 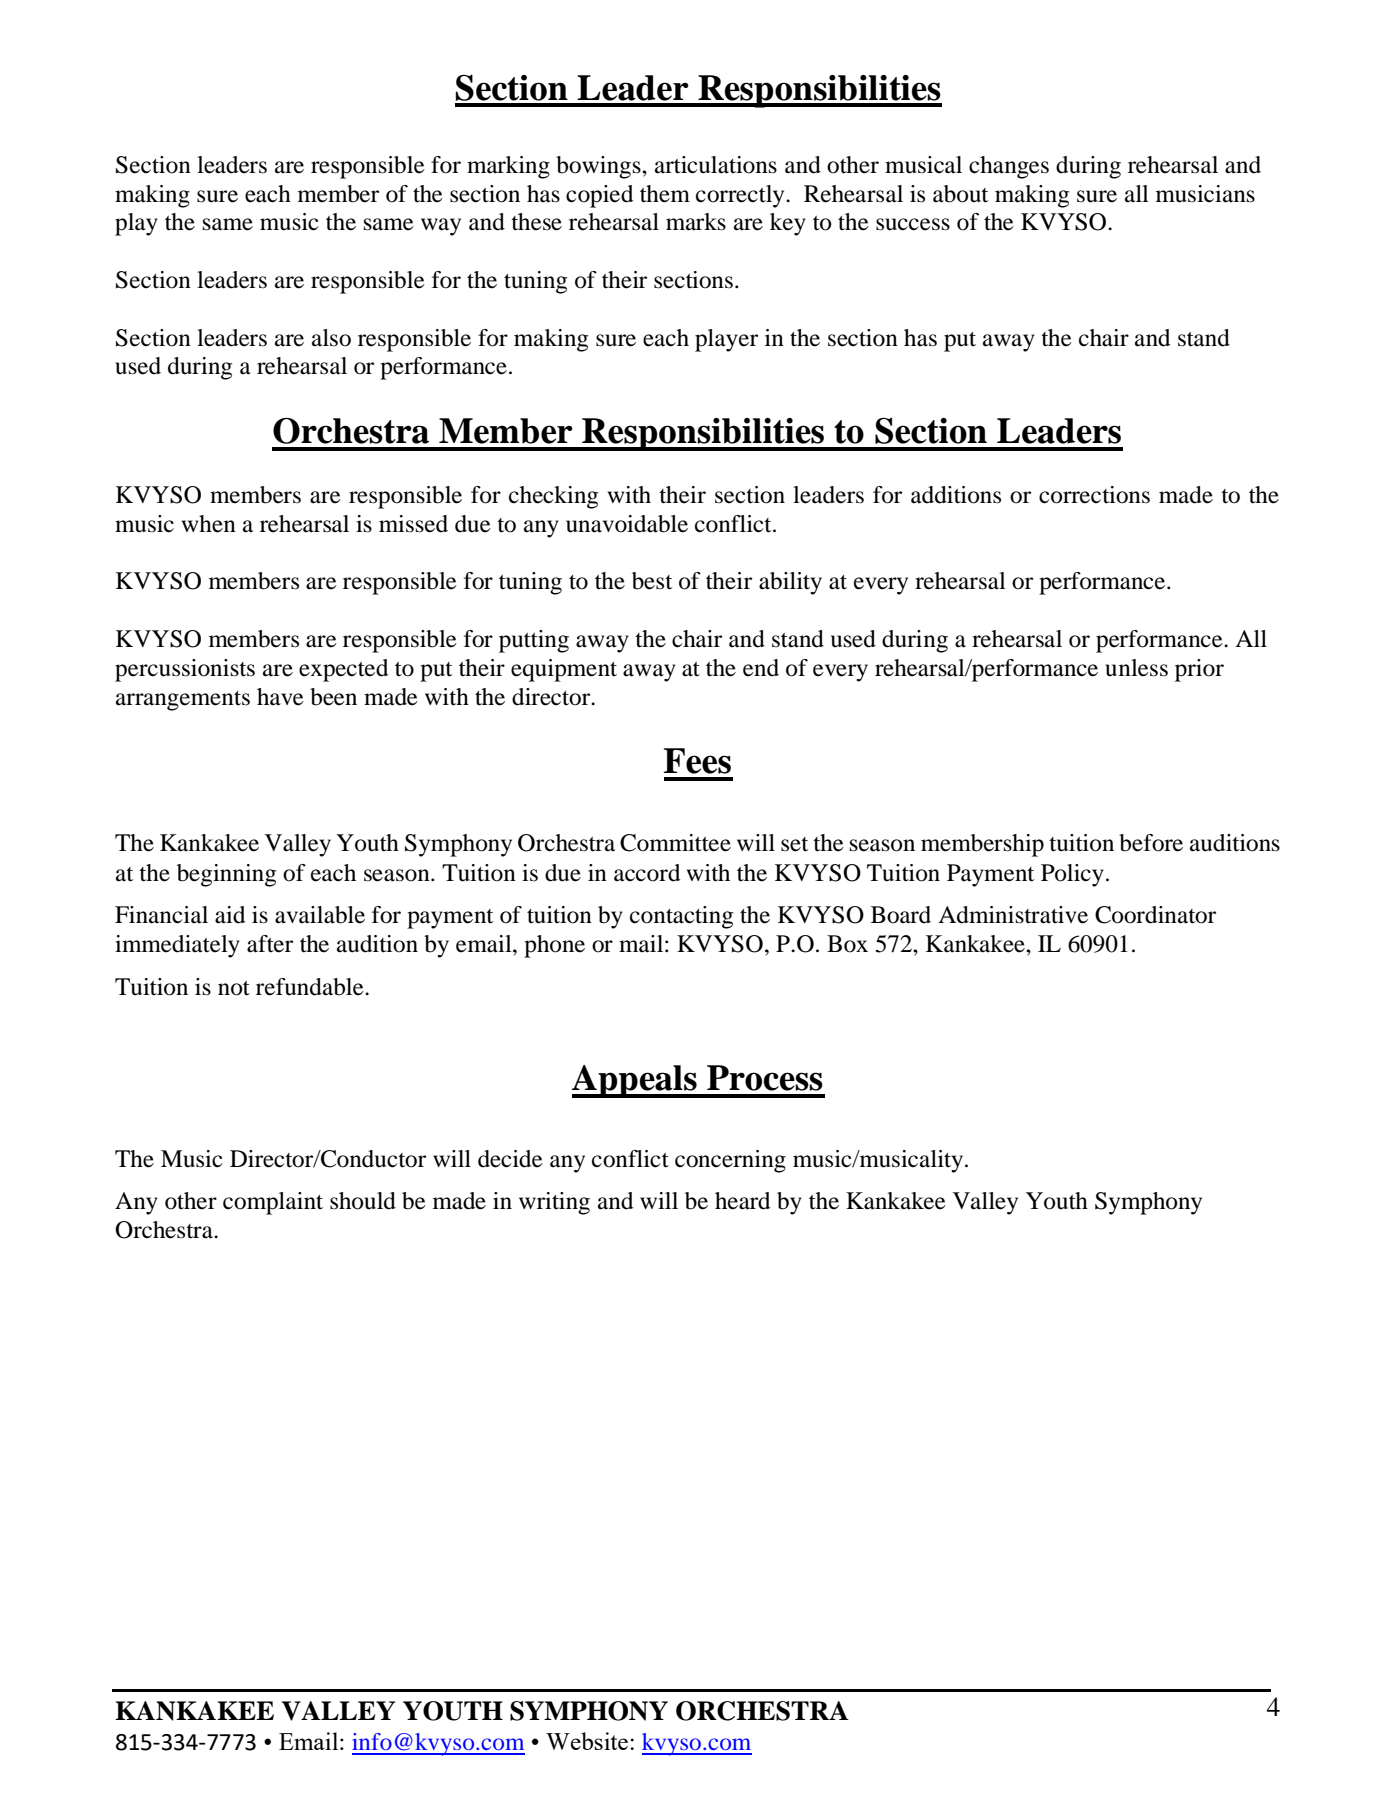 I want to click on changes, so click(x=1009, y=167).
